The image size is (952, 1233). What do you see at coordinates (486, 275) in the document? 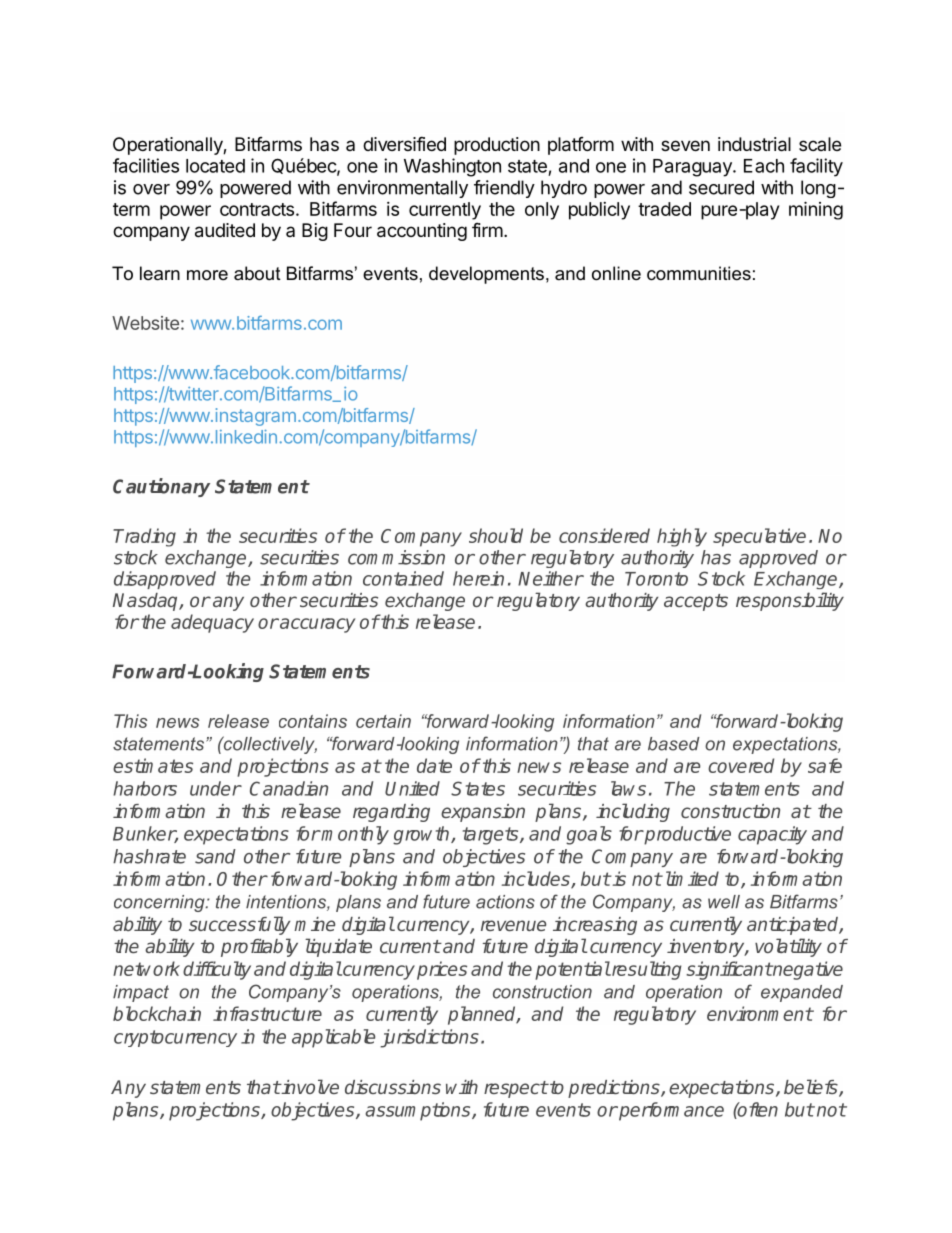
I see `developments` at bounding box center [486, 275].
